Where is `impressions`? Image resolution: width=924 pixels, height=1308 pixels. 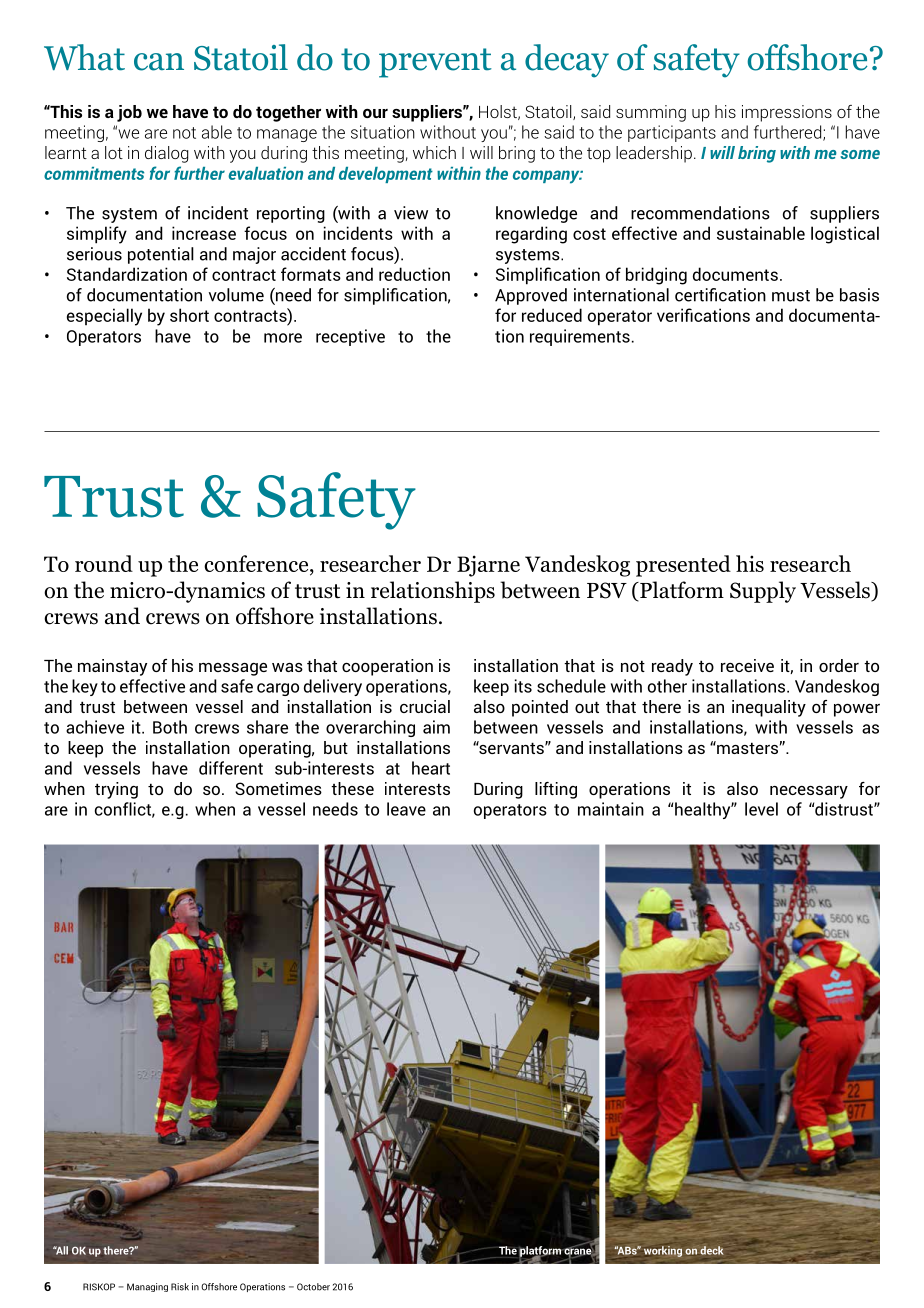
impressions is located at coordinates (787, 113).
